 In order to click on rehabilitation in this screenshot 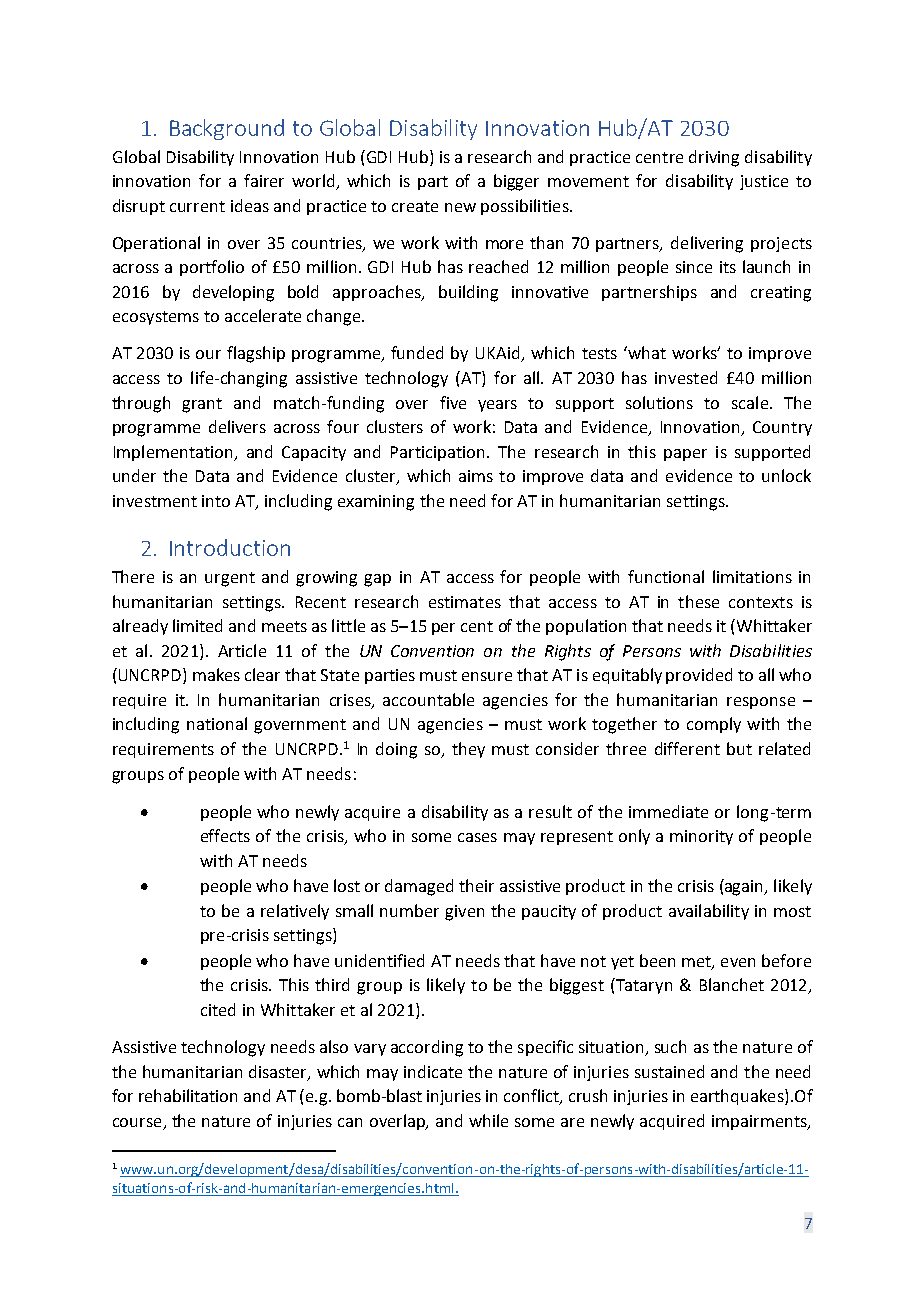, I will do `click(188, 1095)`.
